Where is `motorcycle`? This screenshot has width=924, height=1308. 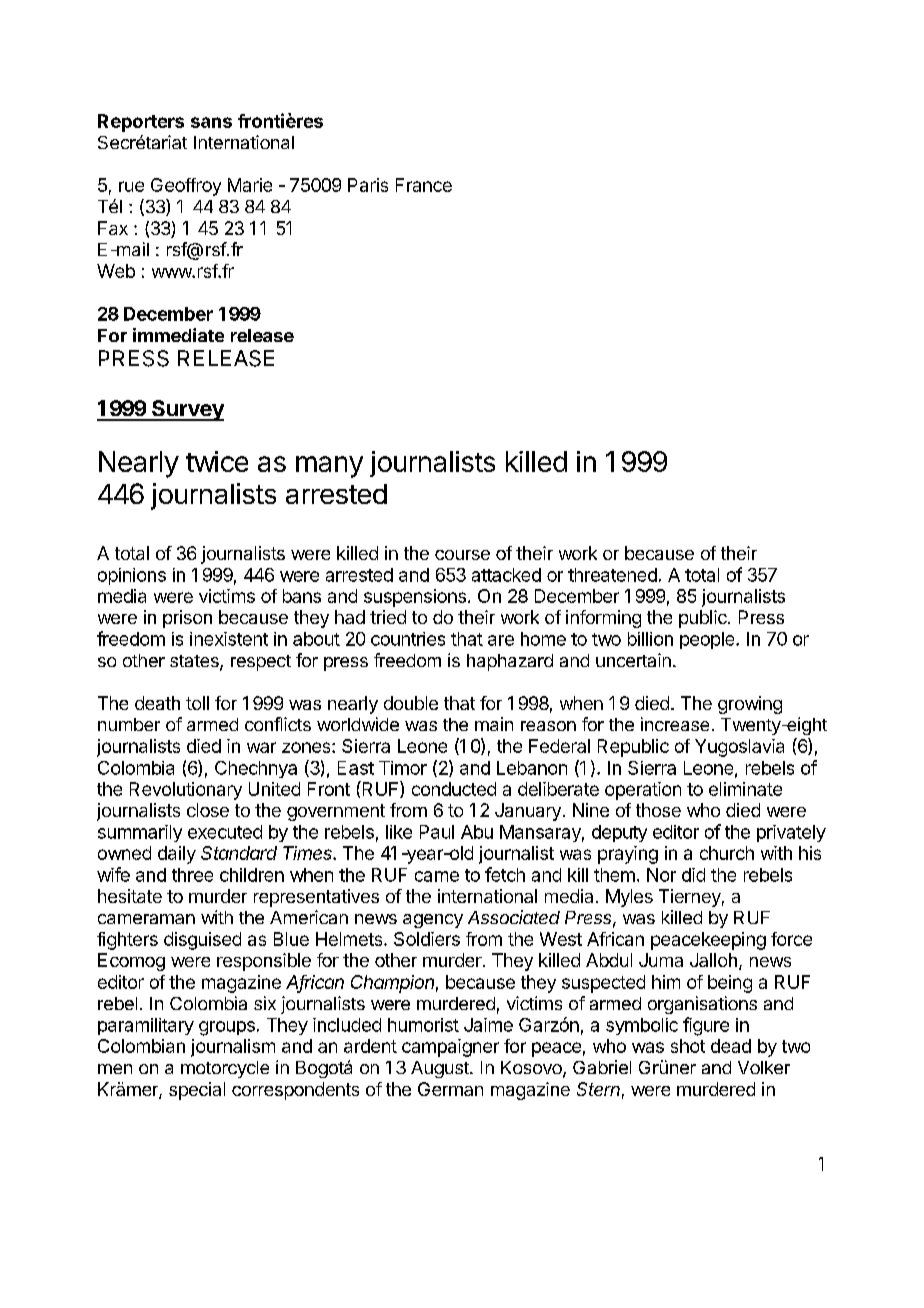
motorcycle is located at coordinates (225, 1069).
